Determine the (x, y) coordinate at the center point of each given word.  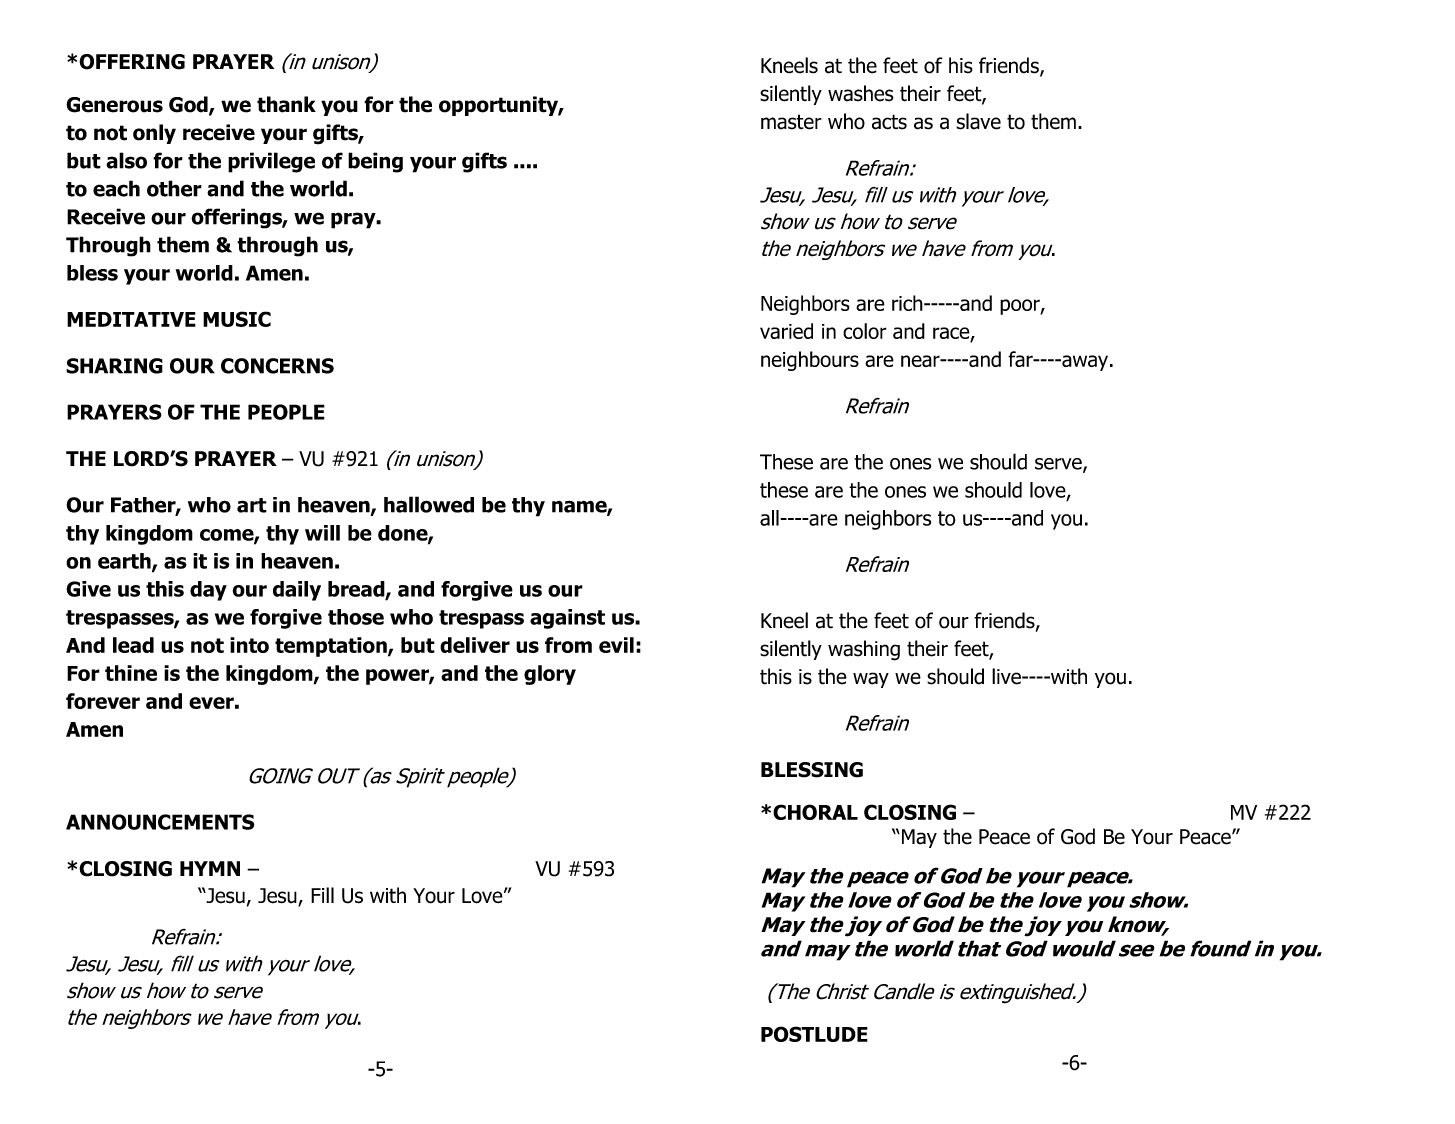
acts (889, 122)
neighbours (810, 361)
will (322, 533)
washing (864, 650)
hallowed (429, 504)
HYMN (210, 868)
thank (286, 104)
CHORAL (815, 812)
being (375, 162)
